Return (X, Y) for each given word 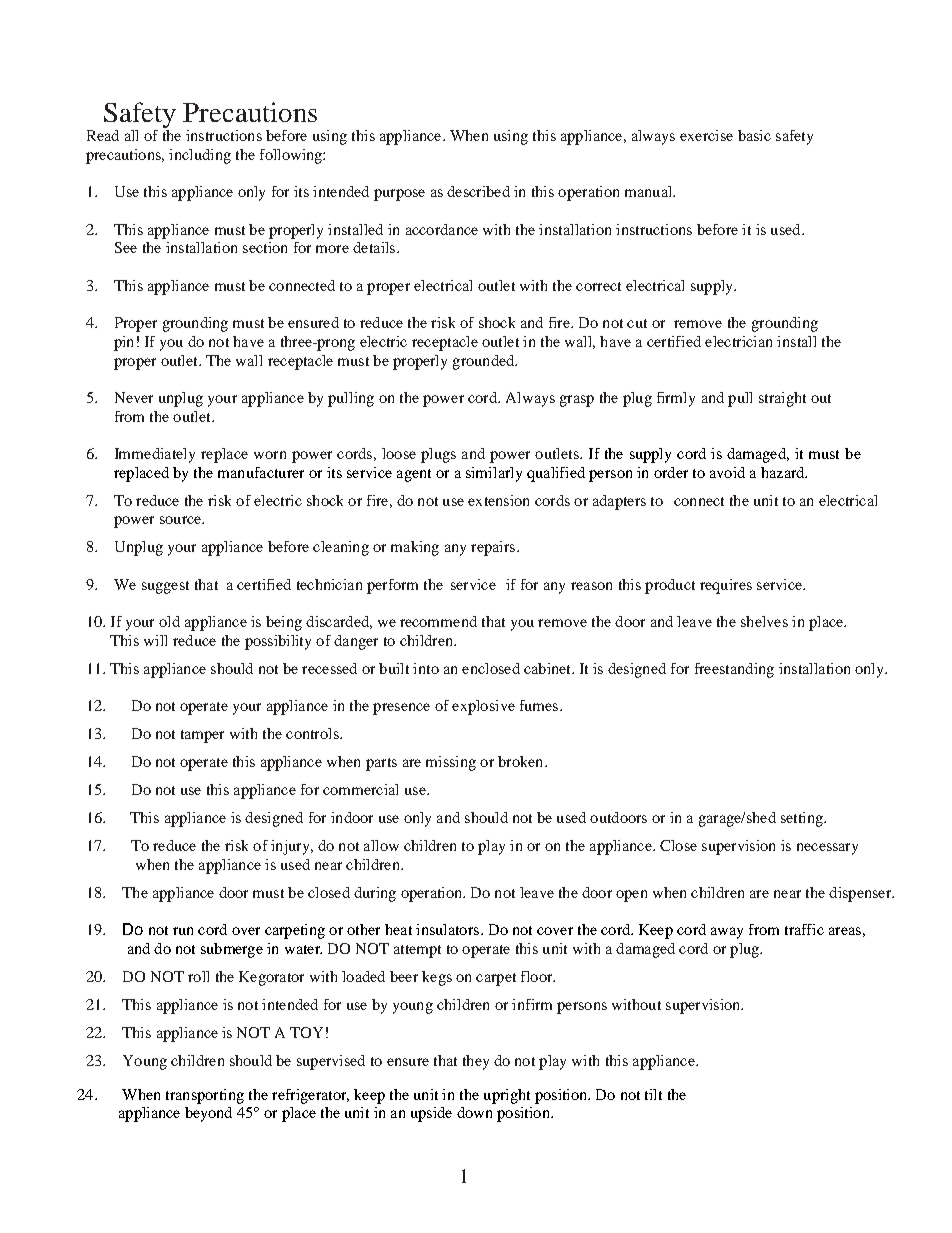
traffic (804, 929)
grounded (485, 362)
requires (726, 586)
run (183, 931)
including (200, 156)
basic (754, 135)
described (478, 191)
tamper (202, 736)
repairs (493, 548)
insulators (447, 929)
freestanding (734, 670)
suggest (165, 587)
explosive (483, 707)
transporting (205, 1096)
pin (123, 343)
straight (782, 399)
